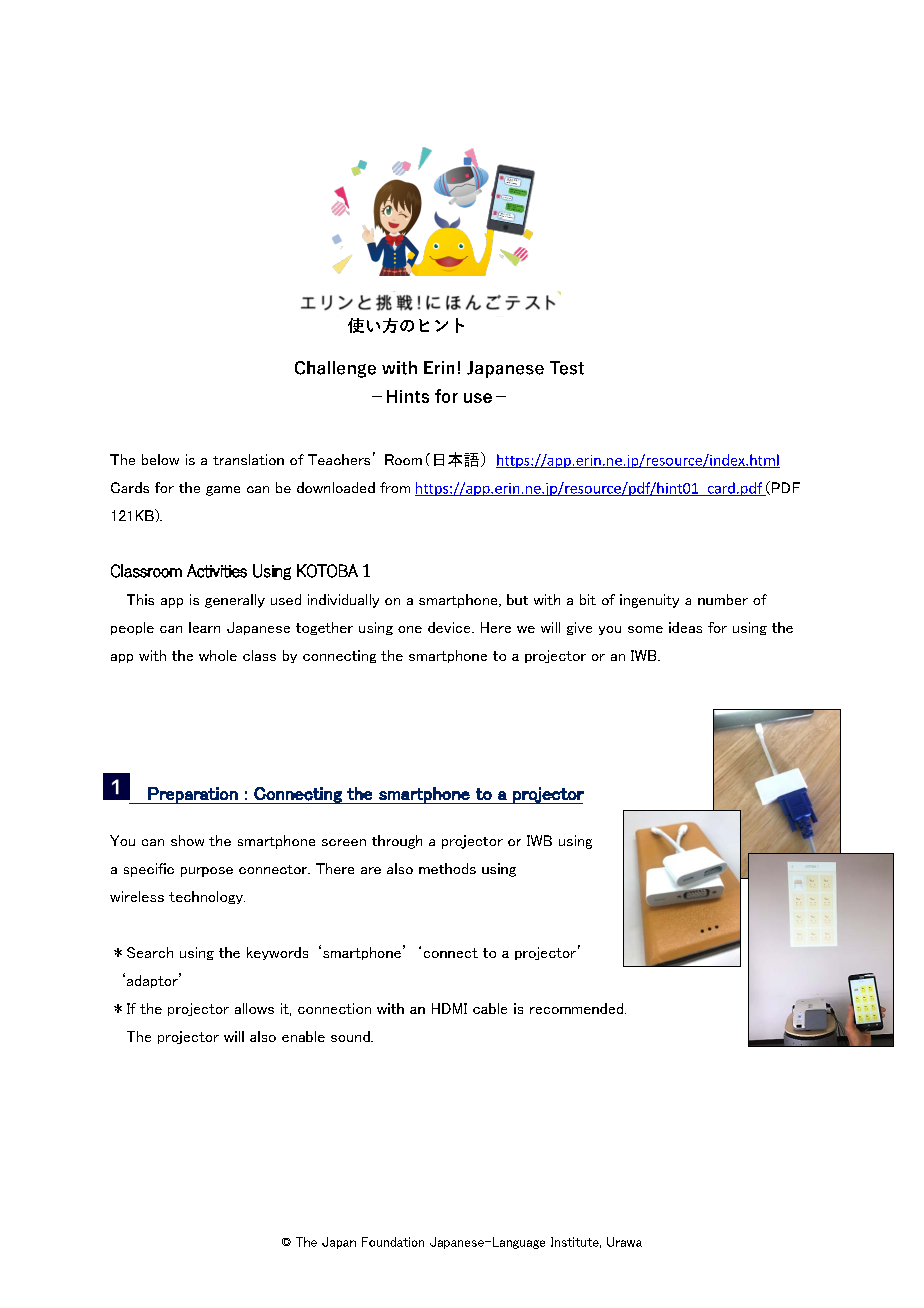 The height and width of the image is (1308, 924). I want to click on Challenge, so click(335, 369).
